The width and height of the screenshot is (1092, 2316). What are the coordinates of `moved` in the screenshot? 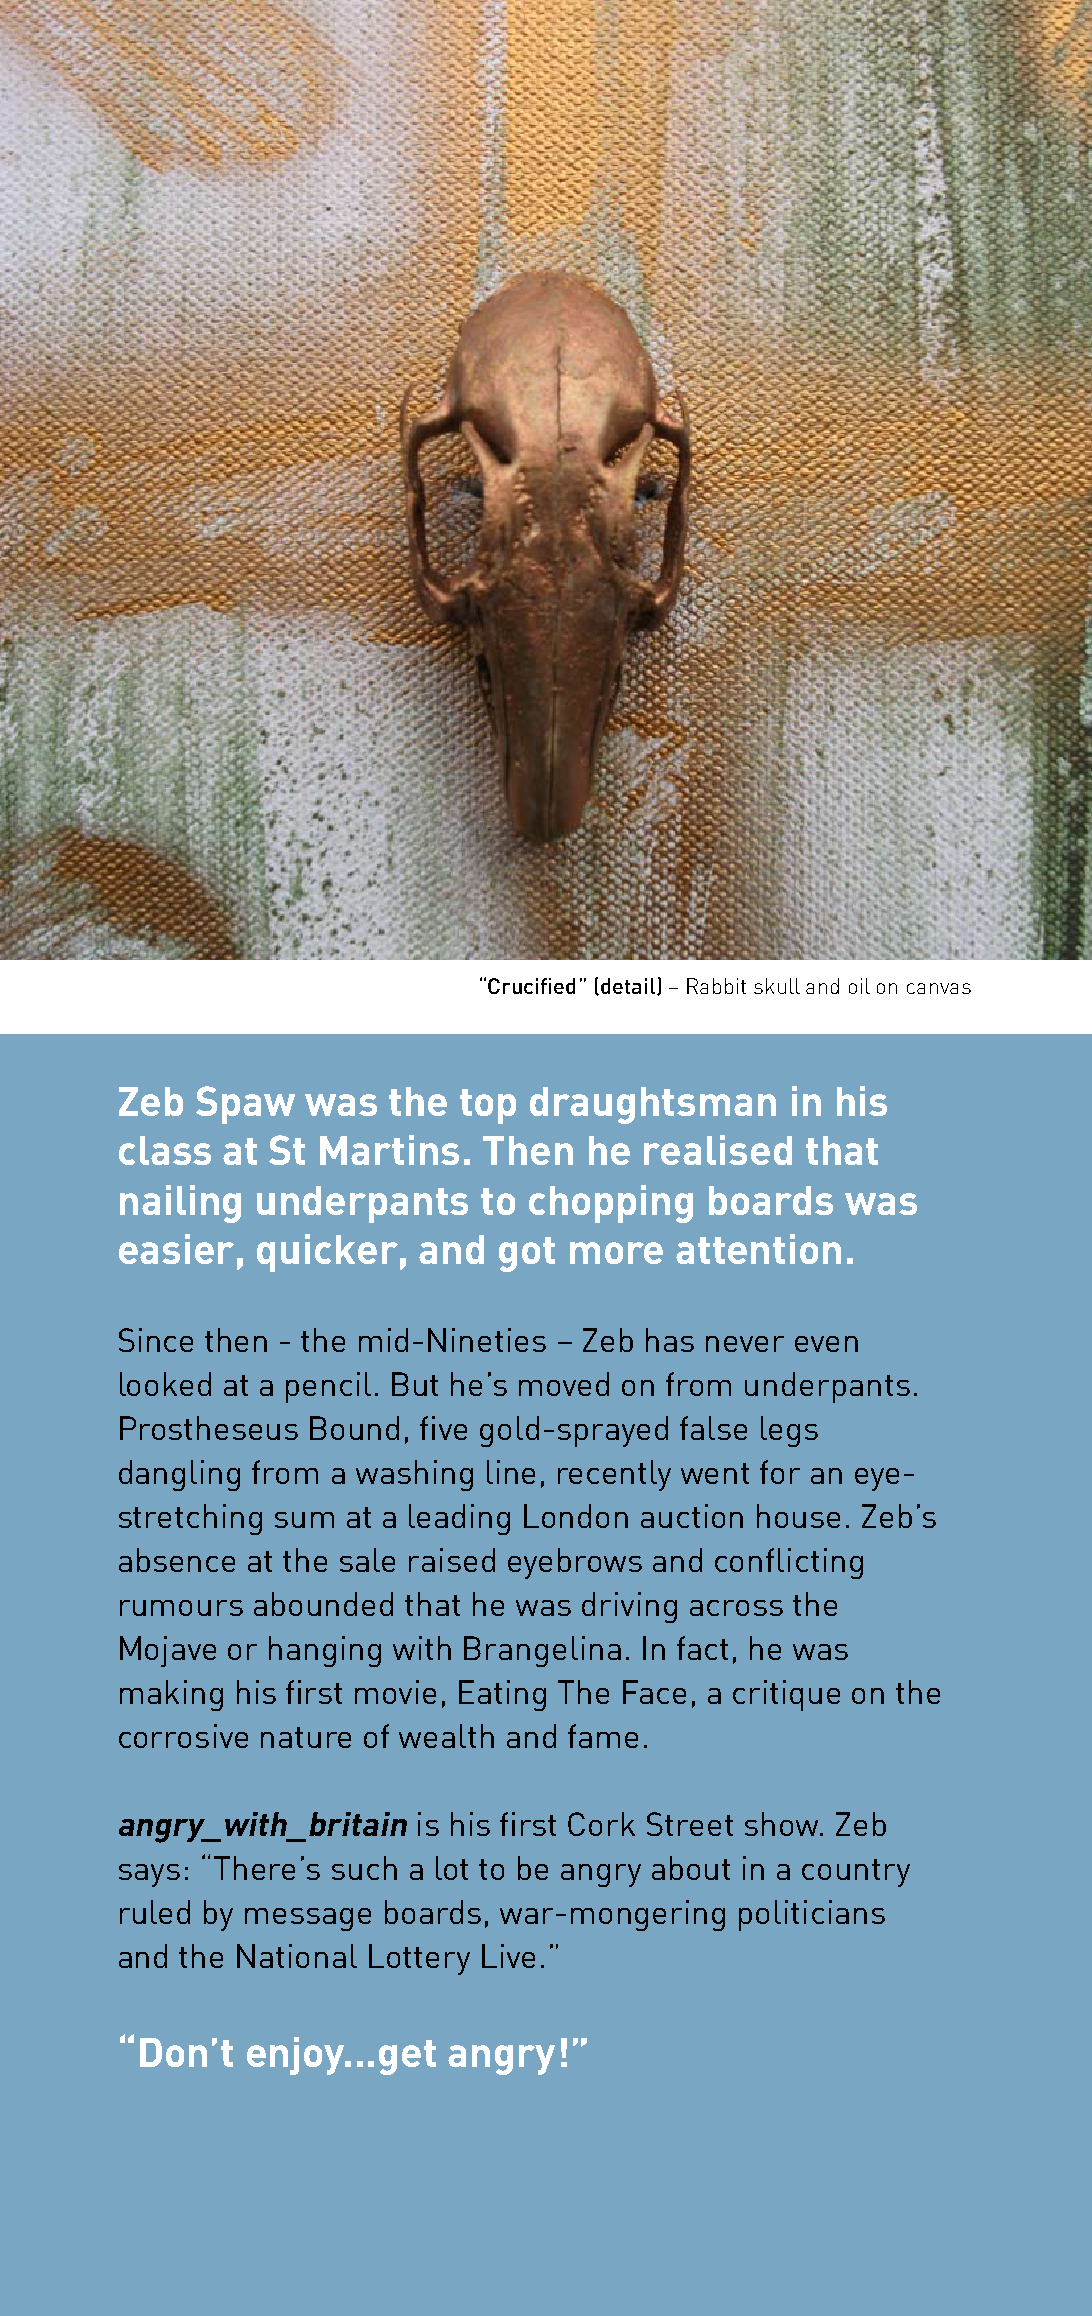 It's located at (564, 1384).
